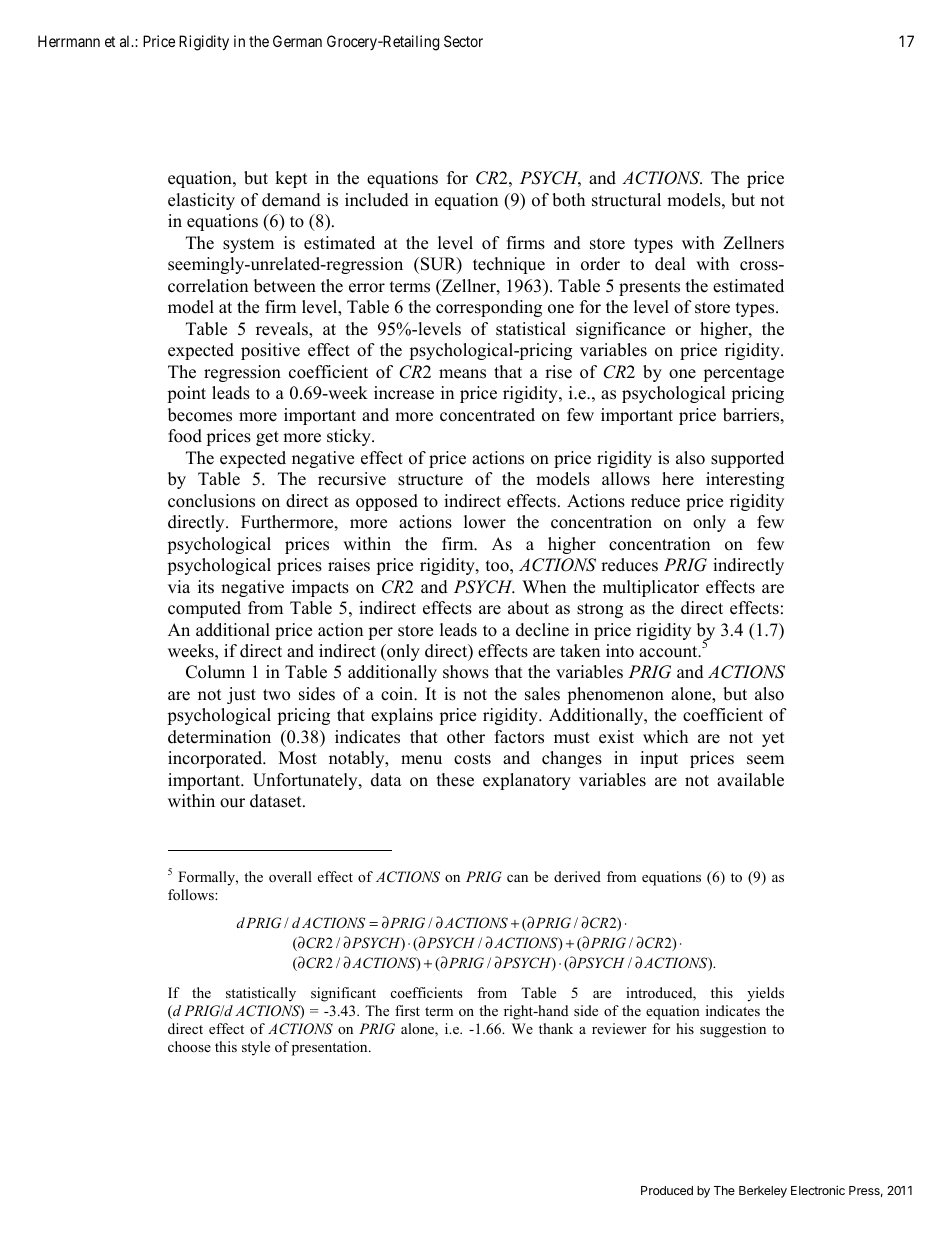 The image size is (952, 1233). I want to click on other, so click(466, 737).
